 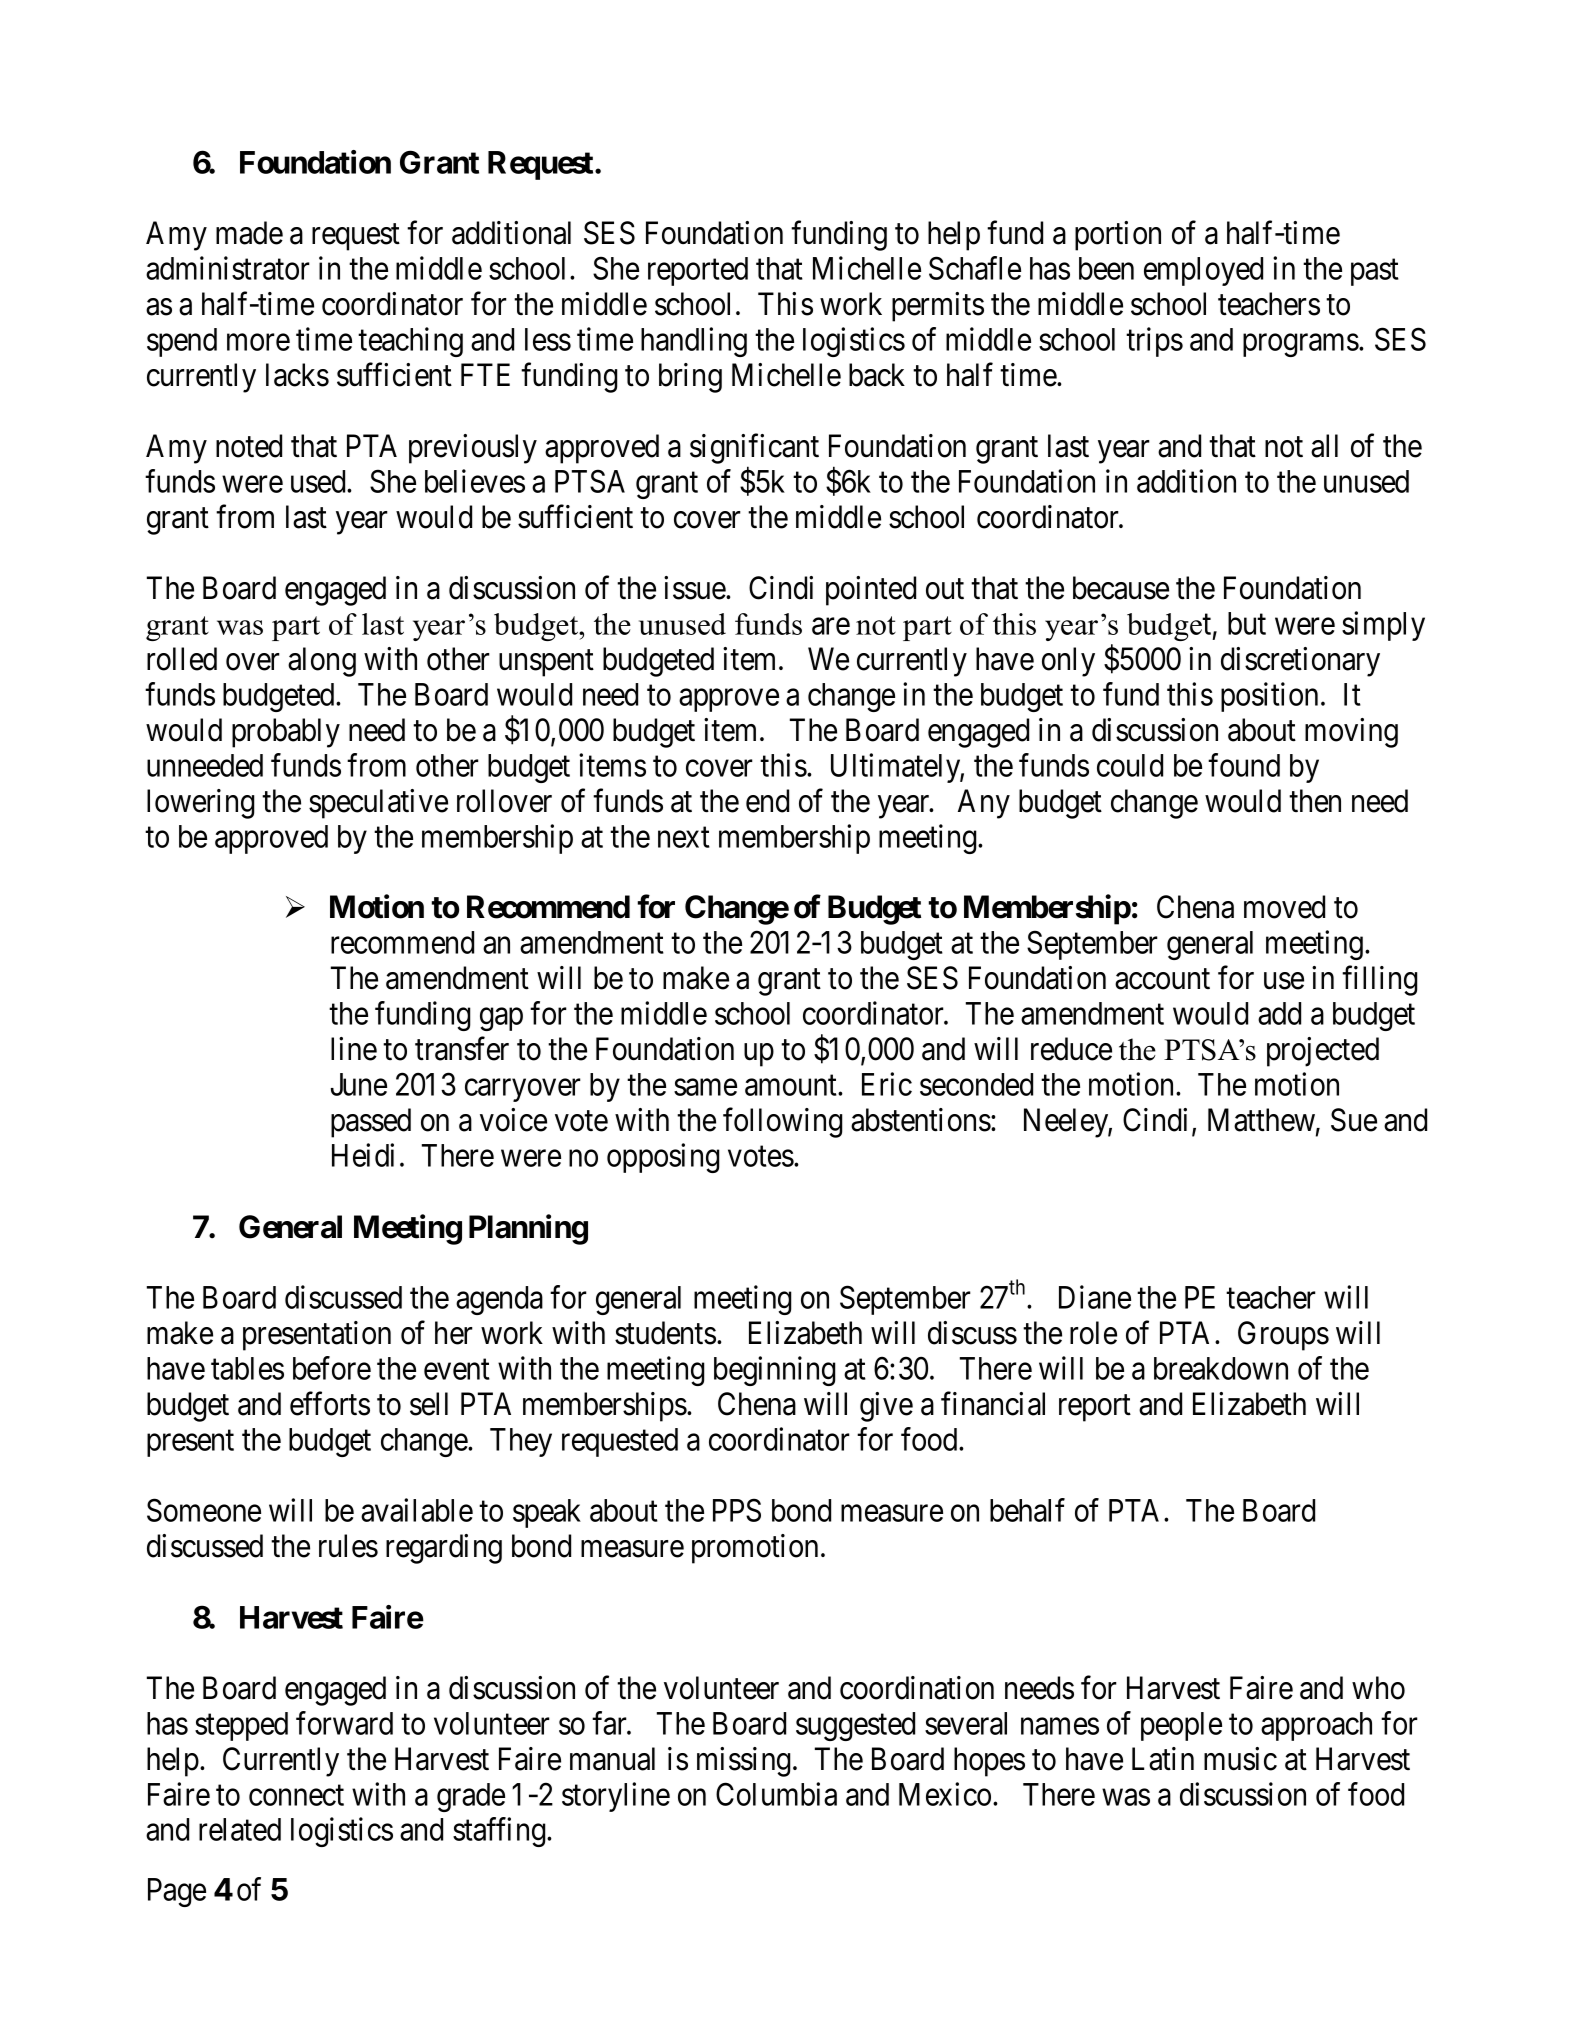 What do you see at coordinates (1221, 1368) in the screenshot?
I see `breakdown` at bounding box center [1221, 1368].
